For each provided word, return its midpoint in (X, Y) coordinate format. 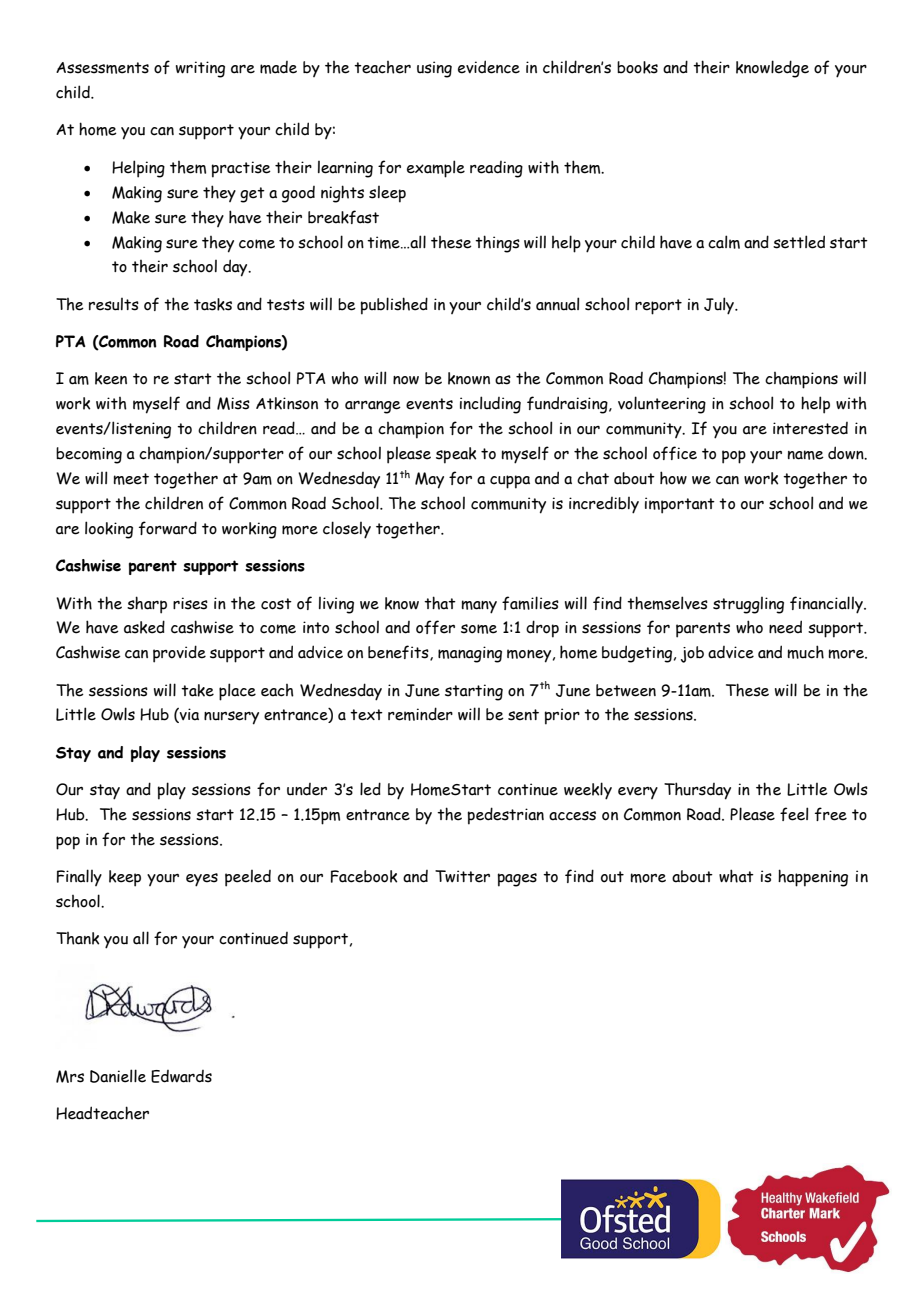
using (434, 69)
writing (200, 69)
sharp (147, 605)
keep (125, 878)
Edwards (181, 1076)
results (114, 304)
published (394, 306)
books (637, 67)
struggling (748, 605)
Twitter (462, 876)
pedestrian (506, 816)
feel (794, 814)
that (440, 603)
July (720, 306)
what (736, 876)
